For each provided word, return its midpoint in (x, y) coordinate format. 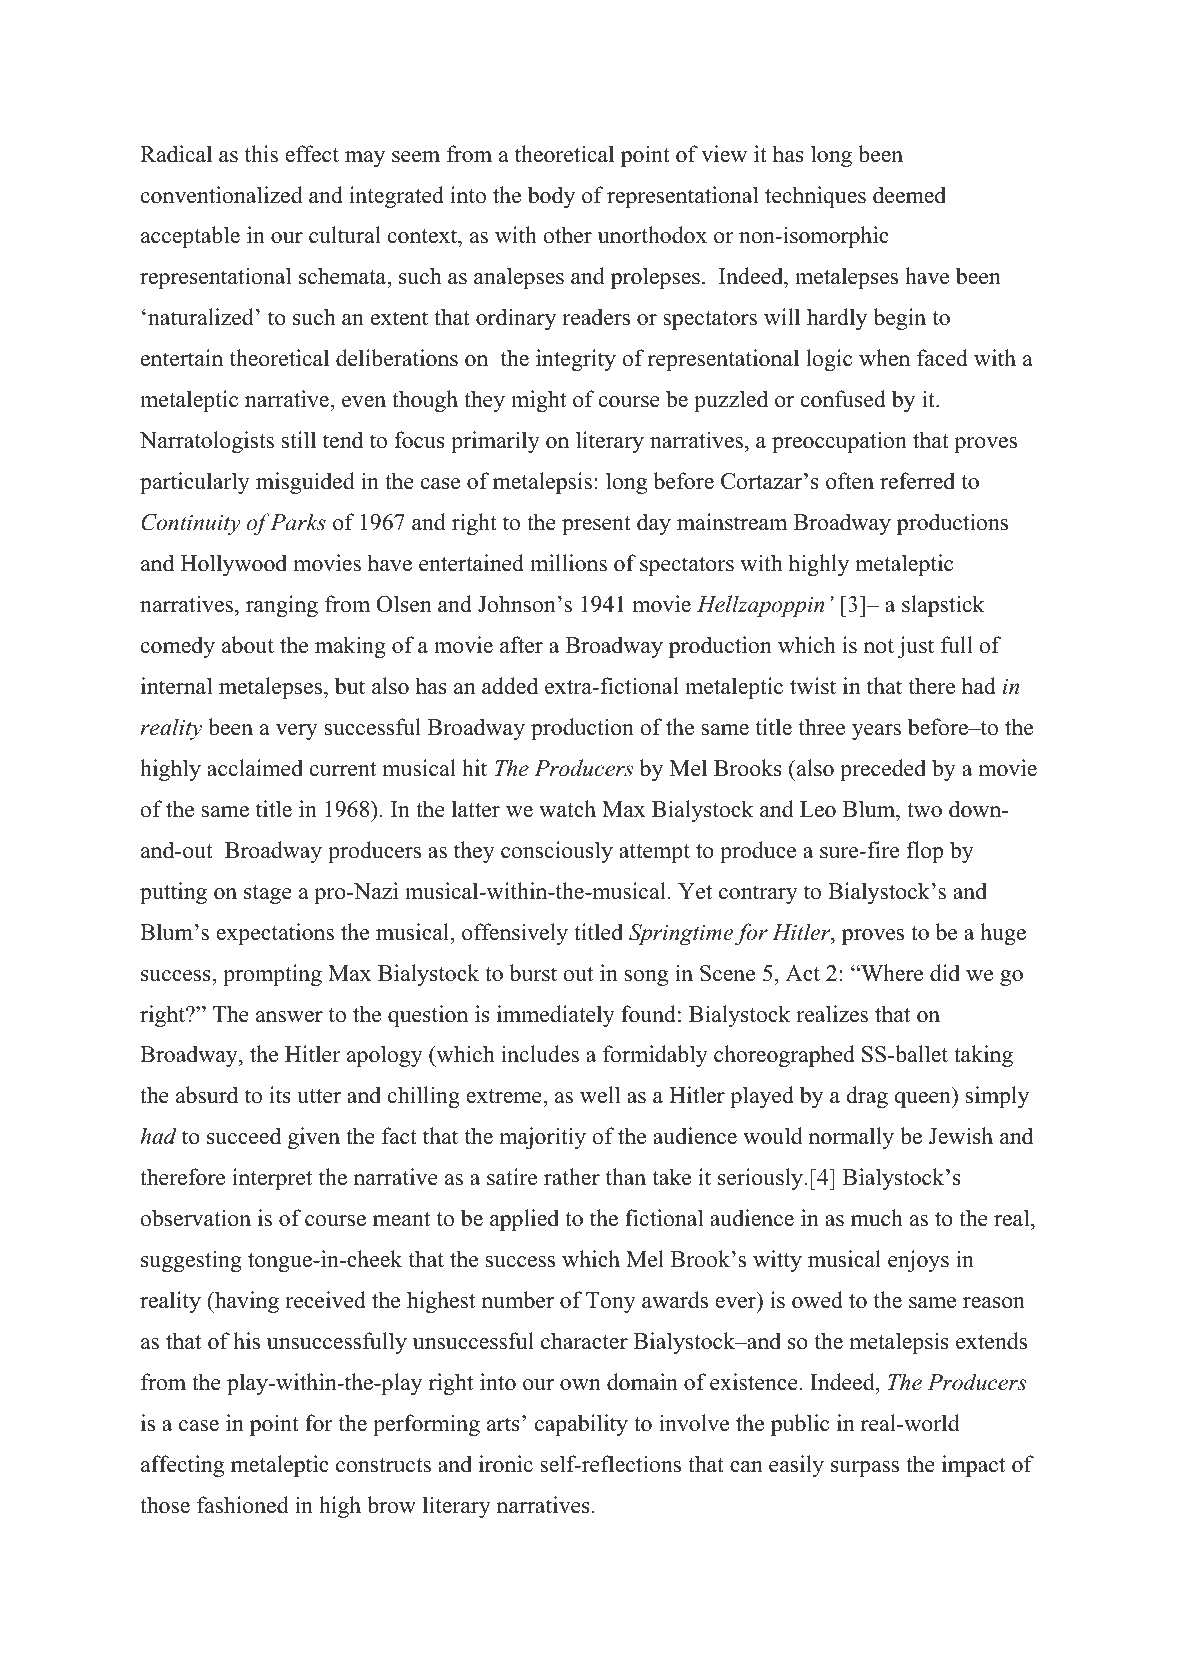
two (924, 810)
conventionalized (222, 195)
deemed (909, 195)
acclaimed (255, 768)
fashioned (243, 1505)
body (551, 197)
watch (567, 809)
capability (581, 1425)
